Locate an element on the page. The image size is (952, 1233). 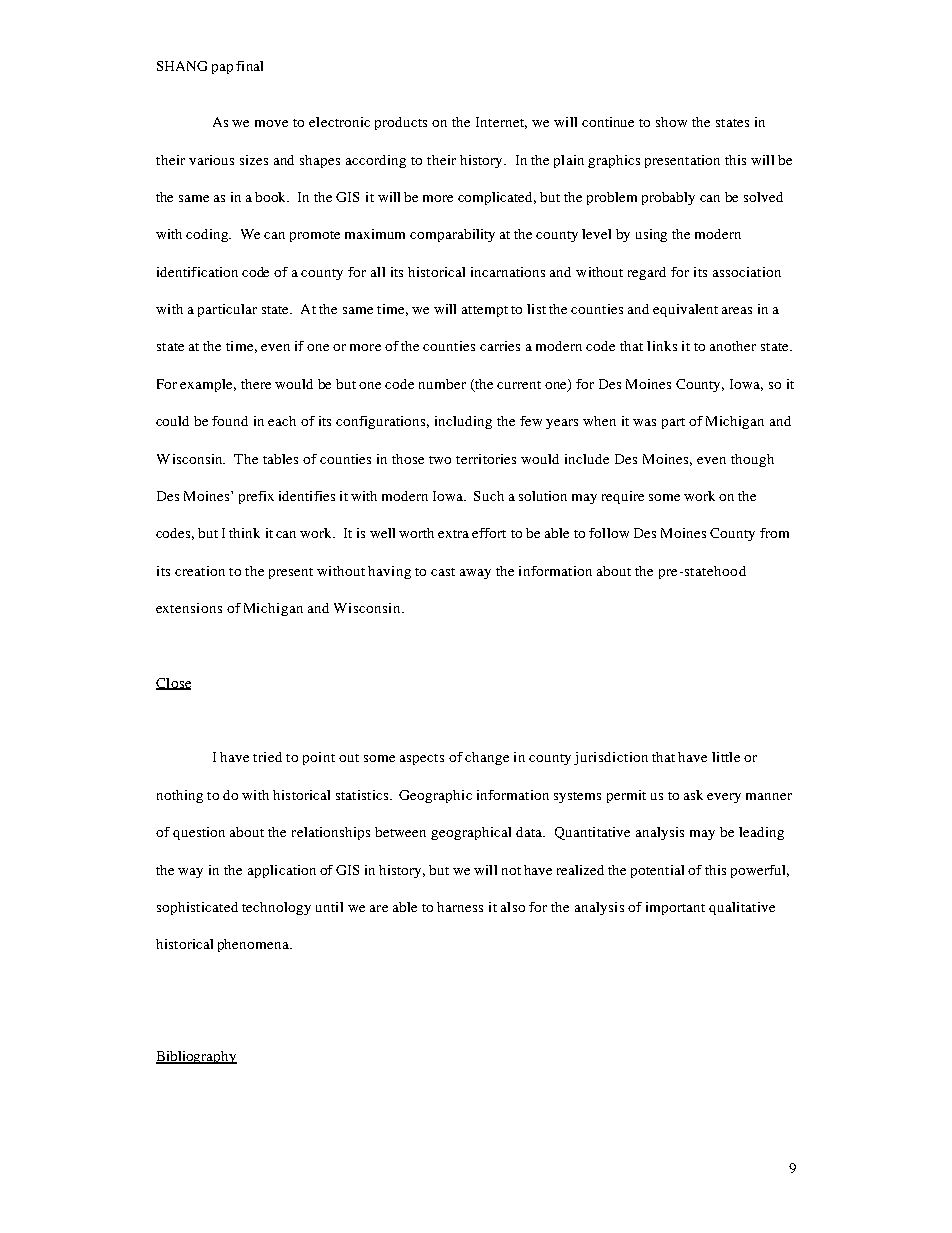
think is located at coordinates (244, 533).
